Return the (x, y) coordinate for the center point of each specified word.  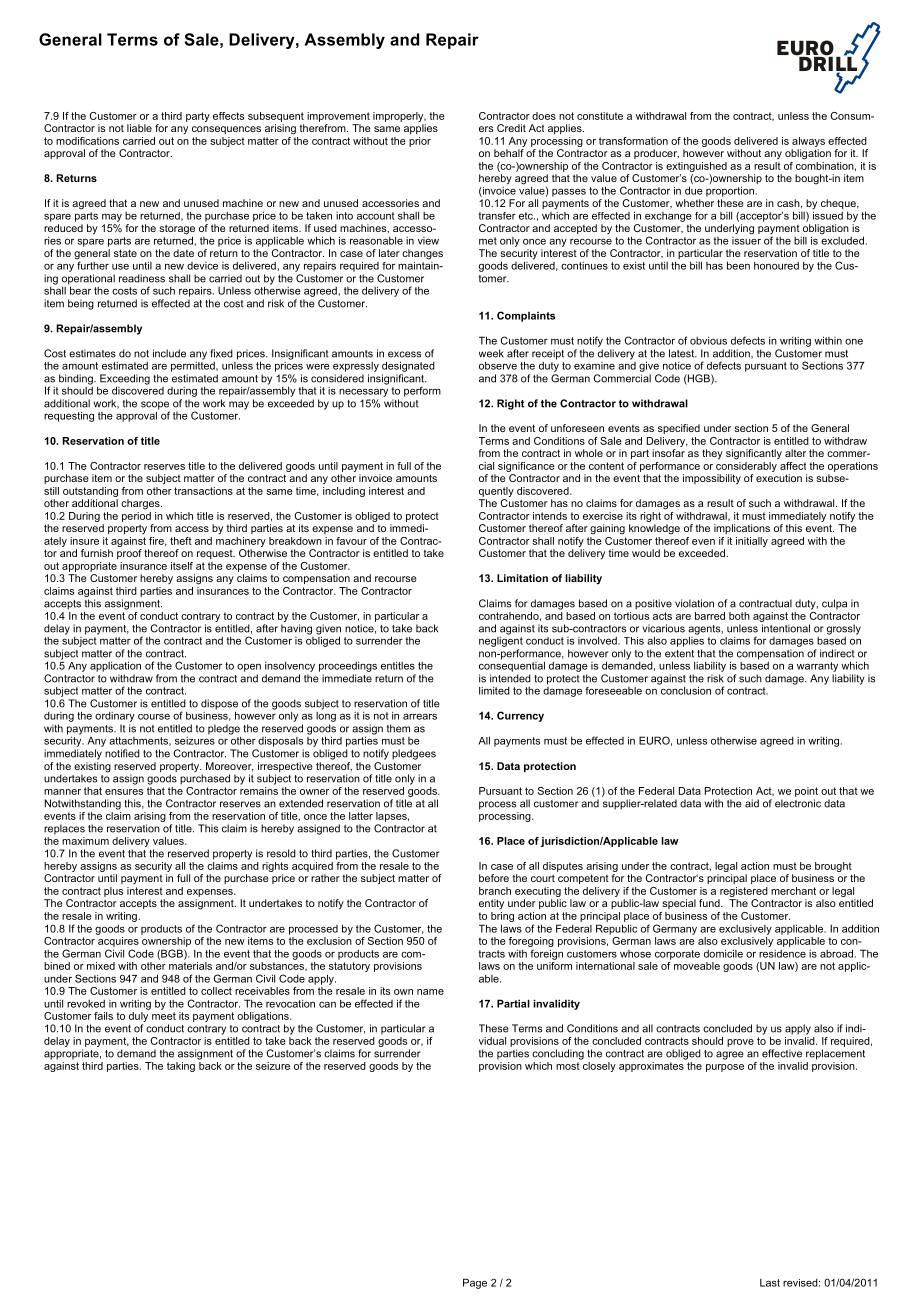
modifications (87, 141)
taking (181, 1067)
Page (475, 1283)
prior (420, 142)
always (808, 142)
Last (770, 1283)
